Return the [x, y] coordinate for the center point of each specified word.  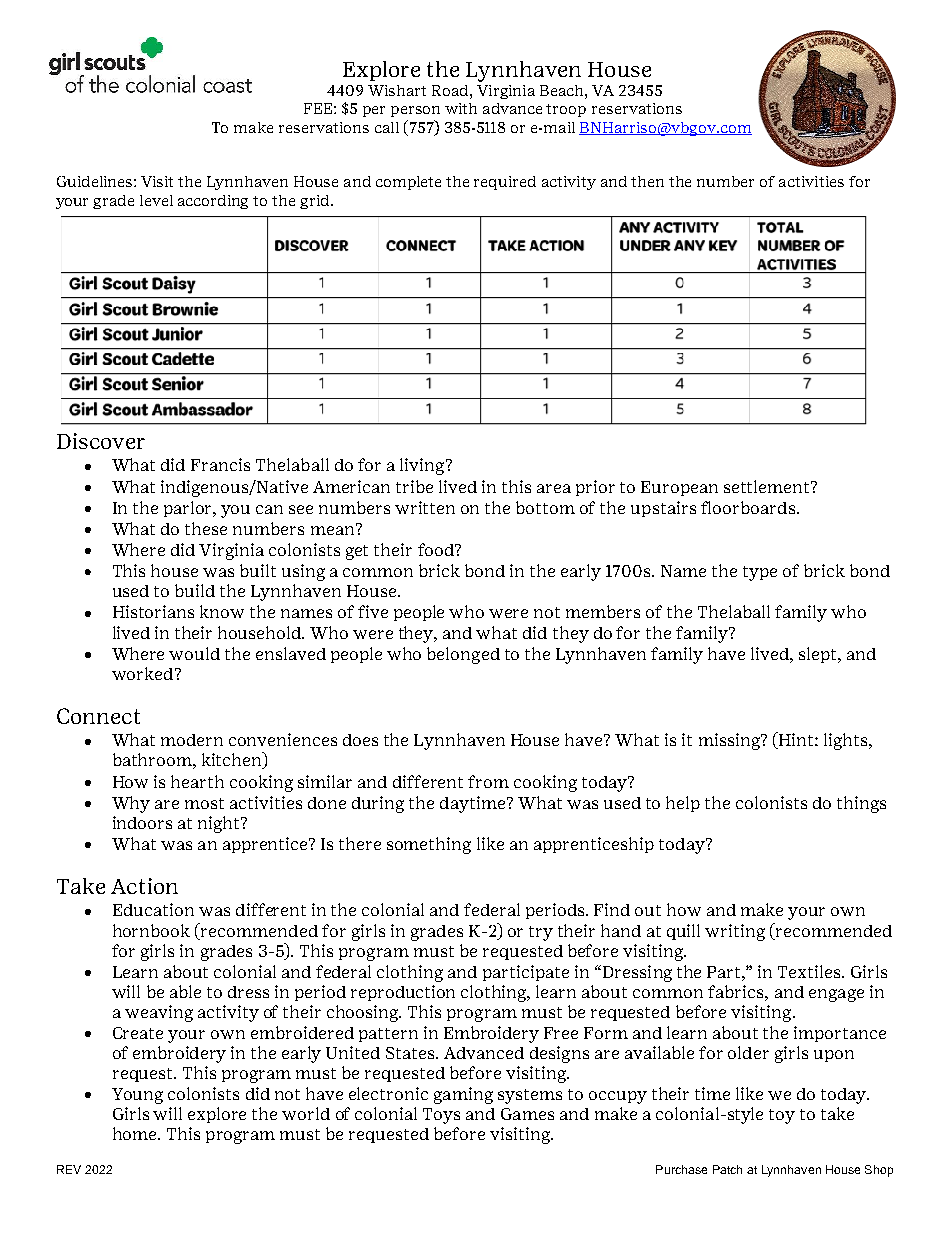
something [429, 845]
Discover [101, 441]
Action [144, 886]
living [423, 466]
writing [735, 932]
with [461, 108]
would [194, 653]
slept [819, 655]
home [136, 1133]
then [647, 181]
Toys [441, 1116]
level [156, 200]
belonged [463, 655]
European [679, 488]
